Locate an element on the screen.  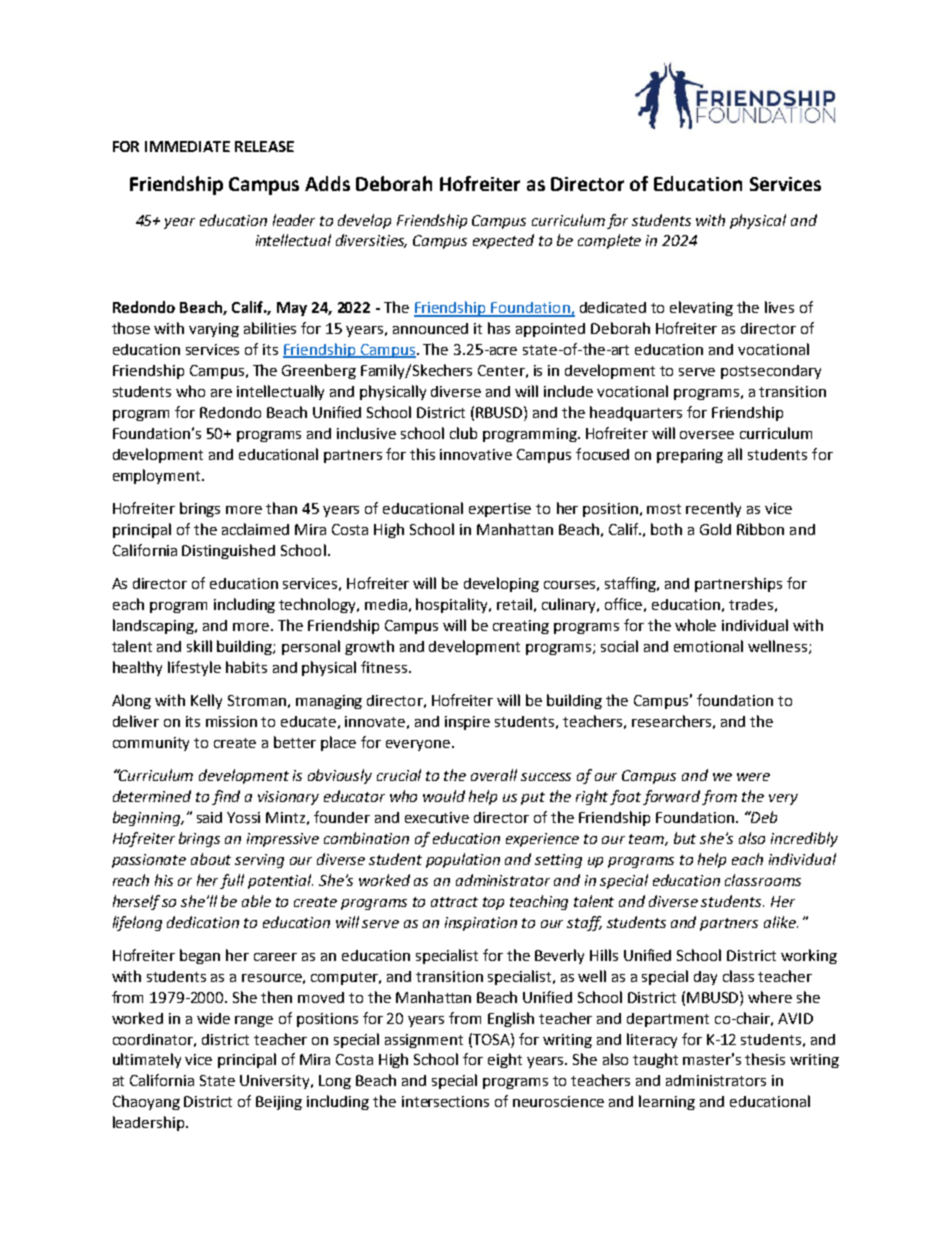
ultimately is located at coordinates (147, 1060).
